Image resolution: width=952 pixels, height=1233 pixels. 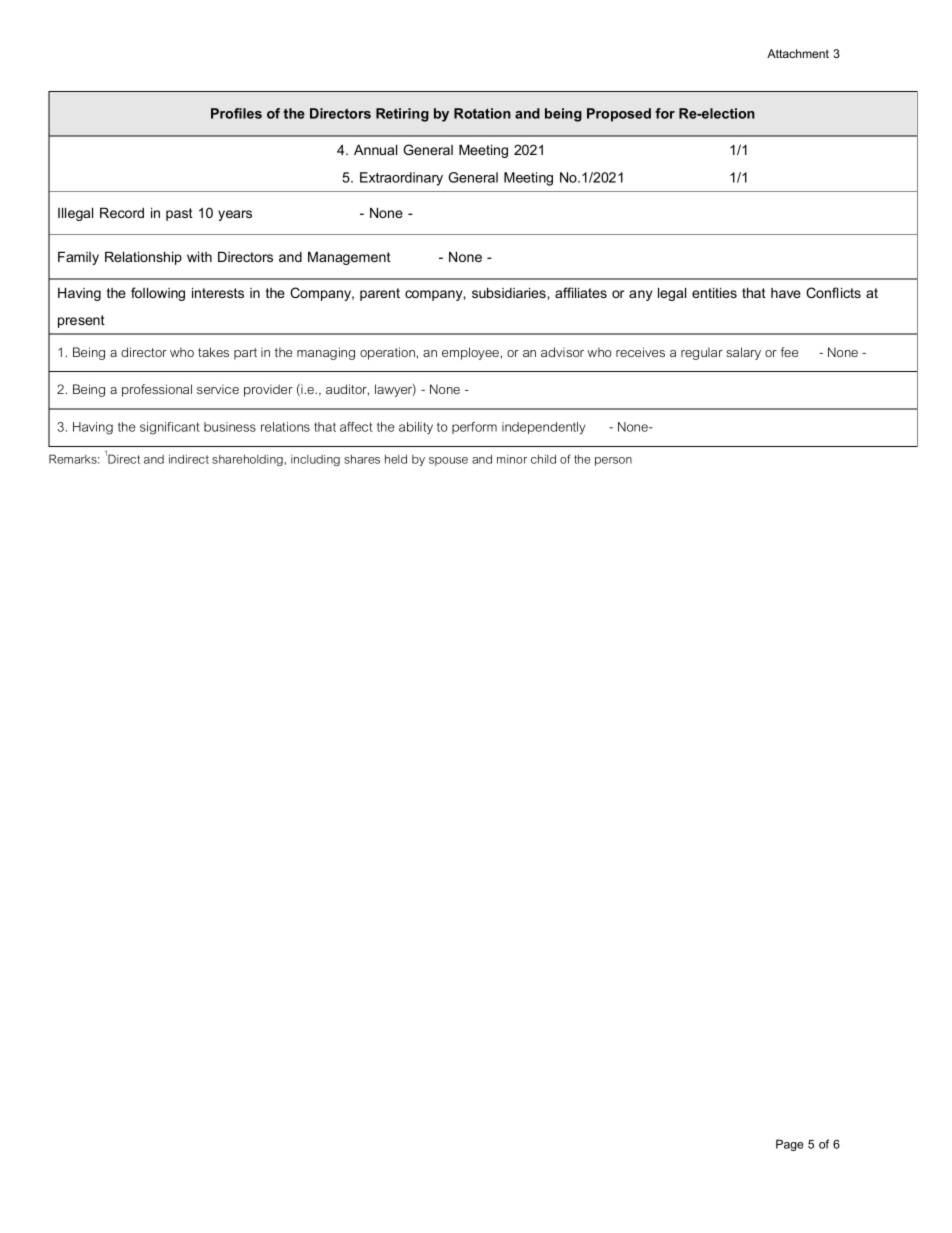 What do you see at coordinates (789, 1145) in the screenshot?
I see `Page` at bounding box center [789, 1145].
